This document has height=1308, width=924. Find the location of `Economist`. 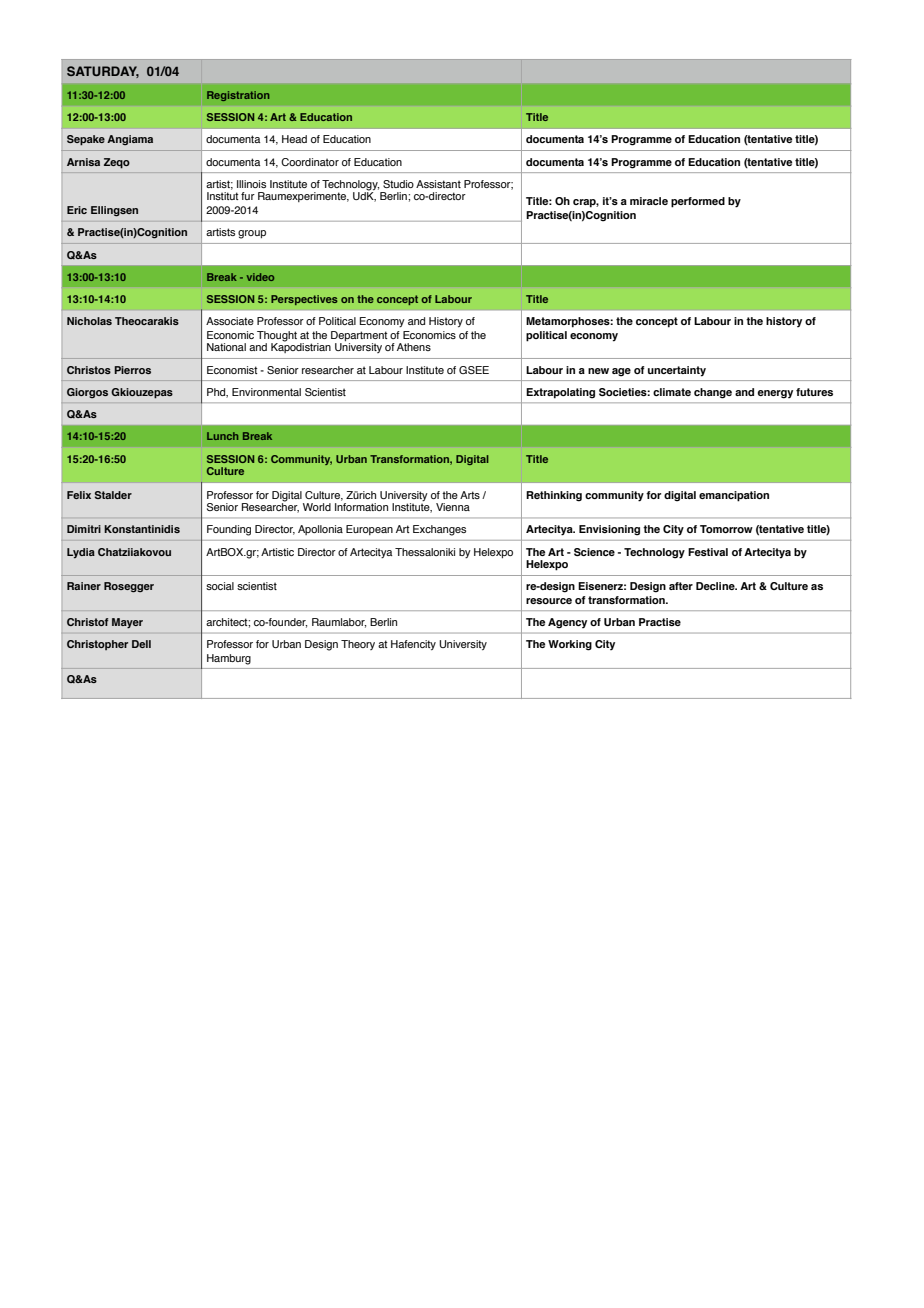

Economist is located at coordinates (232, 370).
